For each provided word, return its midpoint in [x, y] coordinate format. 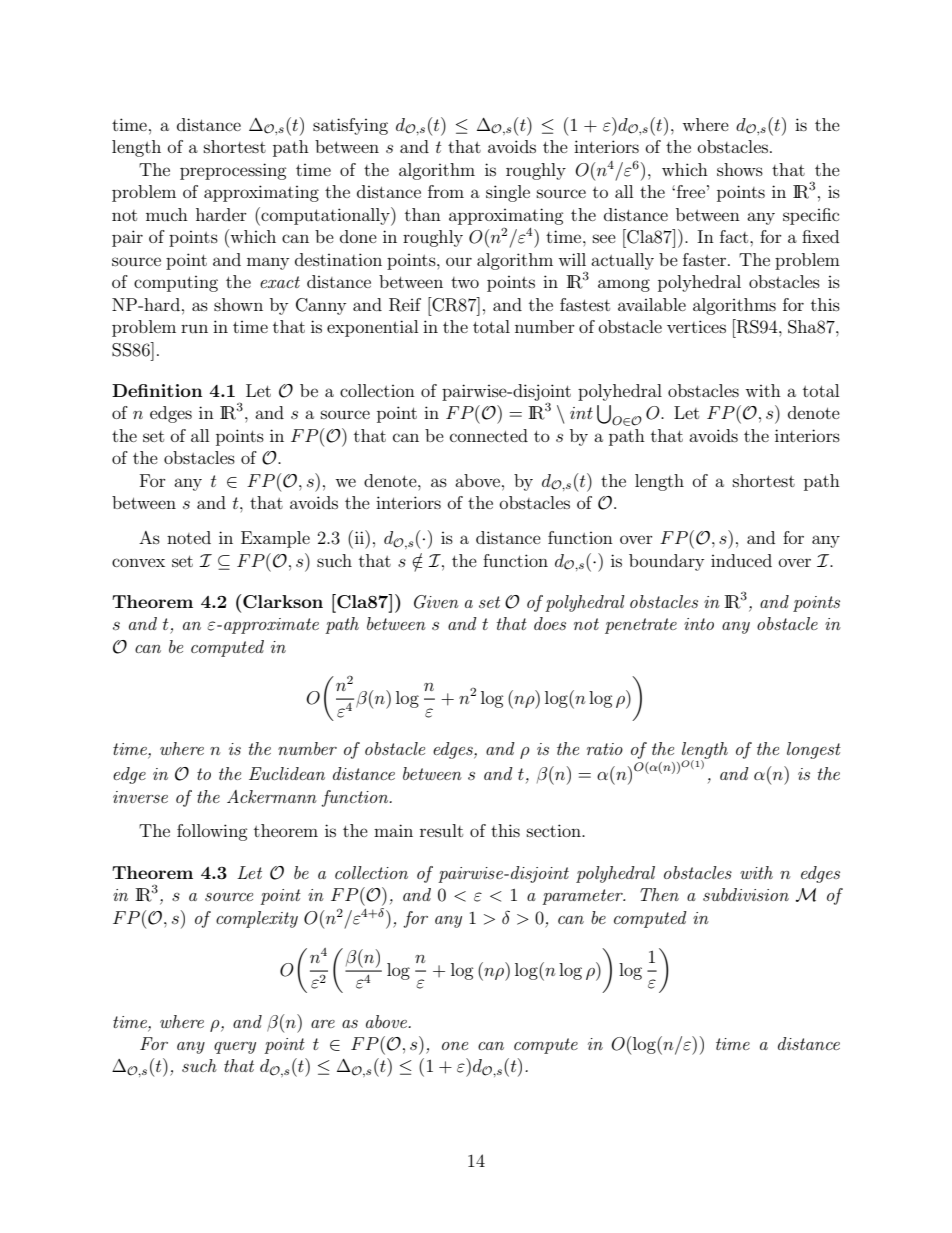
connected [489, 435]
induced [741, 560]
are [323, 1024]
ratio [605, 749]
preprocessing [233, 171]
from [446, 191]
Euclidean [287, 773]
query [235, 1048]
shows [740, 169]
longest [814, 750]
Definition [157, 390]
